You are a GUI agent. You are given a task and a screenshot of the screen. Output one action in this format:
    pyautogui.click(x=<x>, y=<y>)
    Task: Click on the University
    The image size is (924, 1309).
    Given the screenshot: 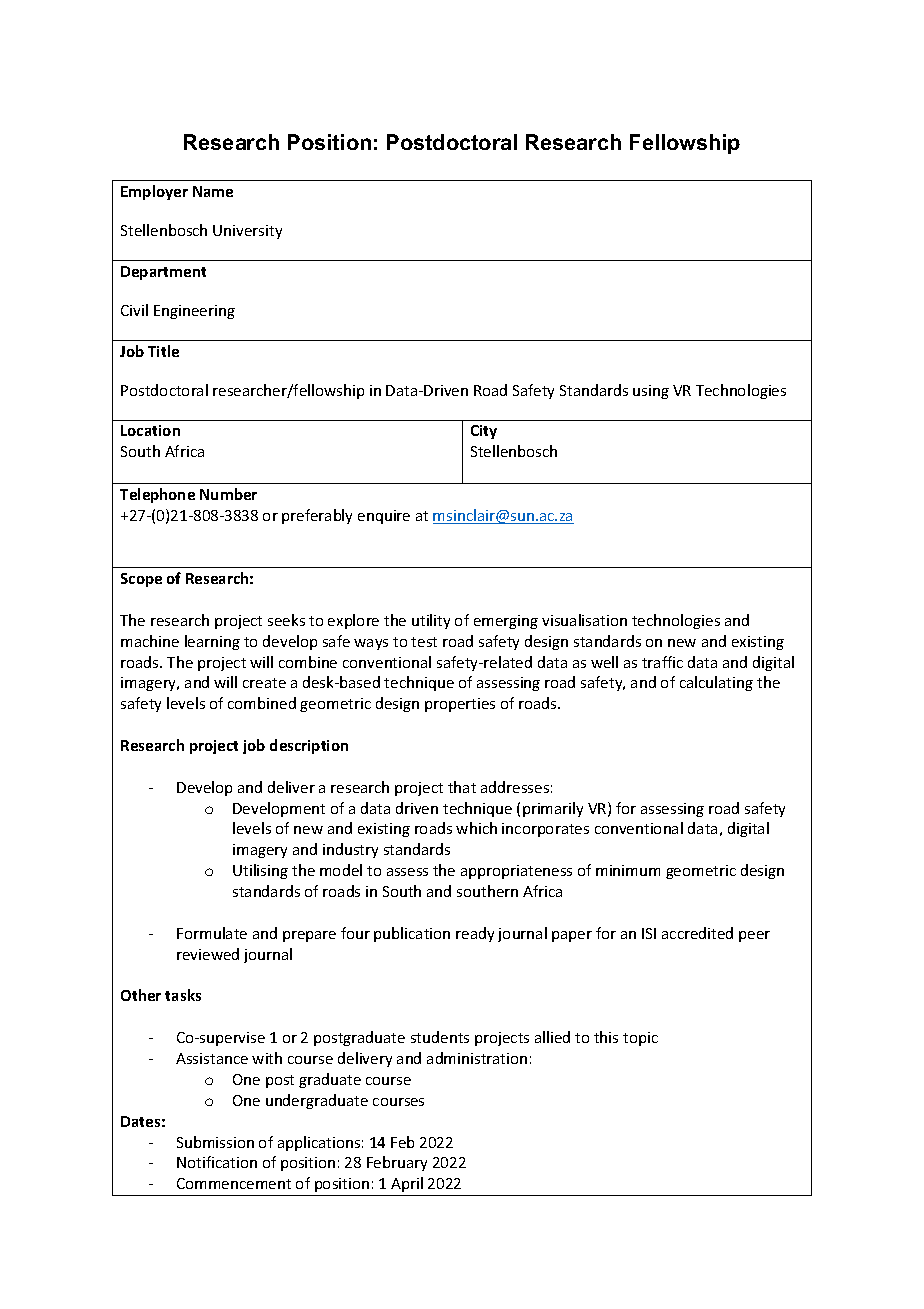 What is the action you would take?
    pyautogui.click(x=247, y=232)
